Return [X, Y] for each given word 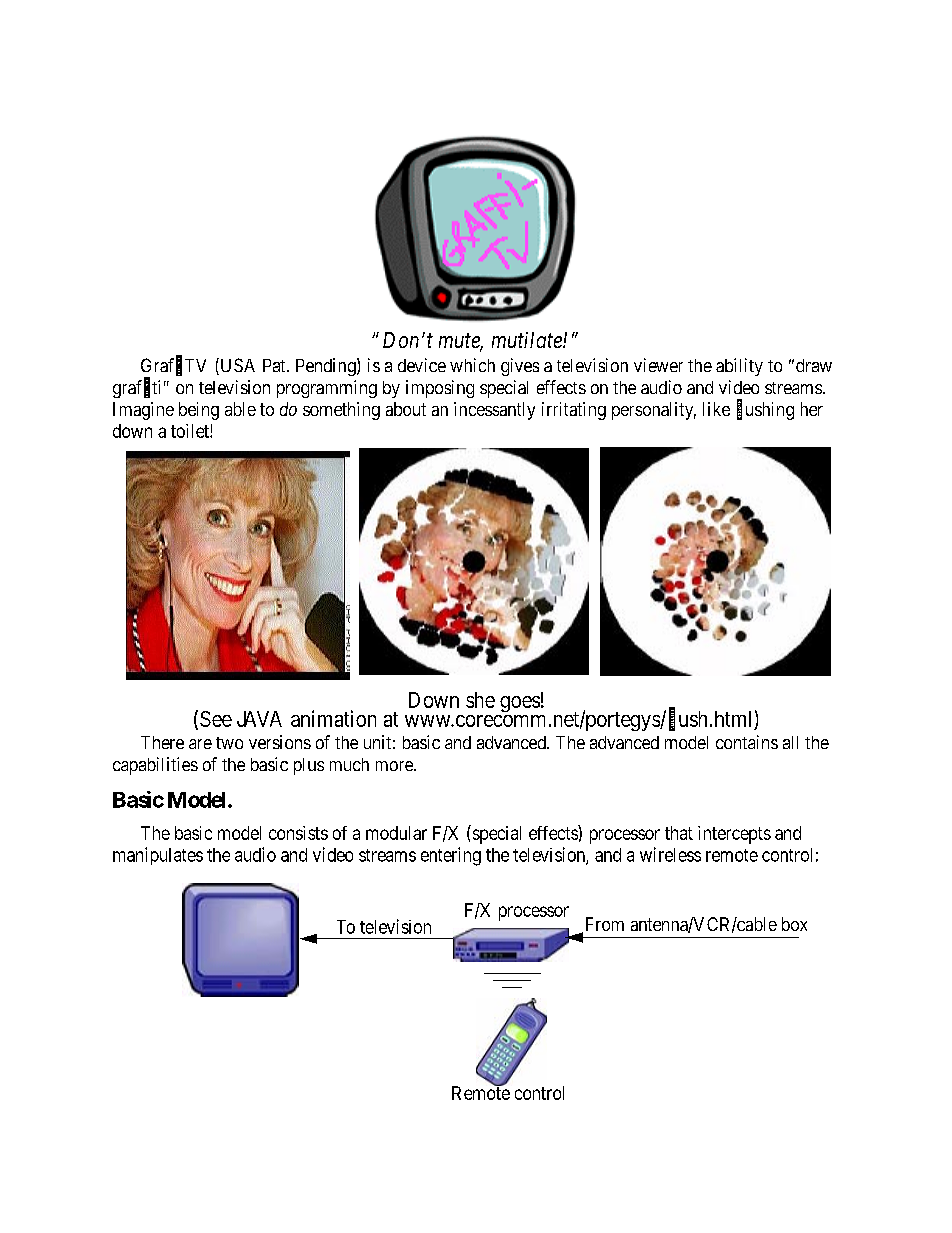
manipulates [158, 856]
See [216, 719]
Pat [275, 365]
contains [747, 742]
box [794, 924]
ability [739, 367]
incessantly [494, 411]
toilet [191, 431]
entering [451, 856]
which [472, 365]
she [480, 700]
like [716, 409]
